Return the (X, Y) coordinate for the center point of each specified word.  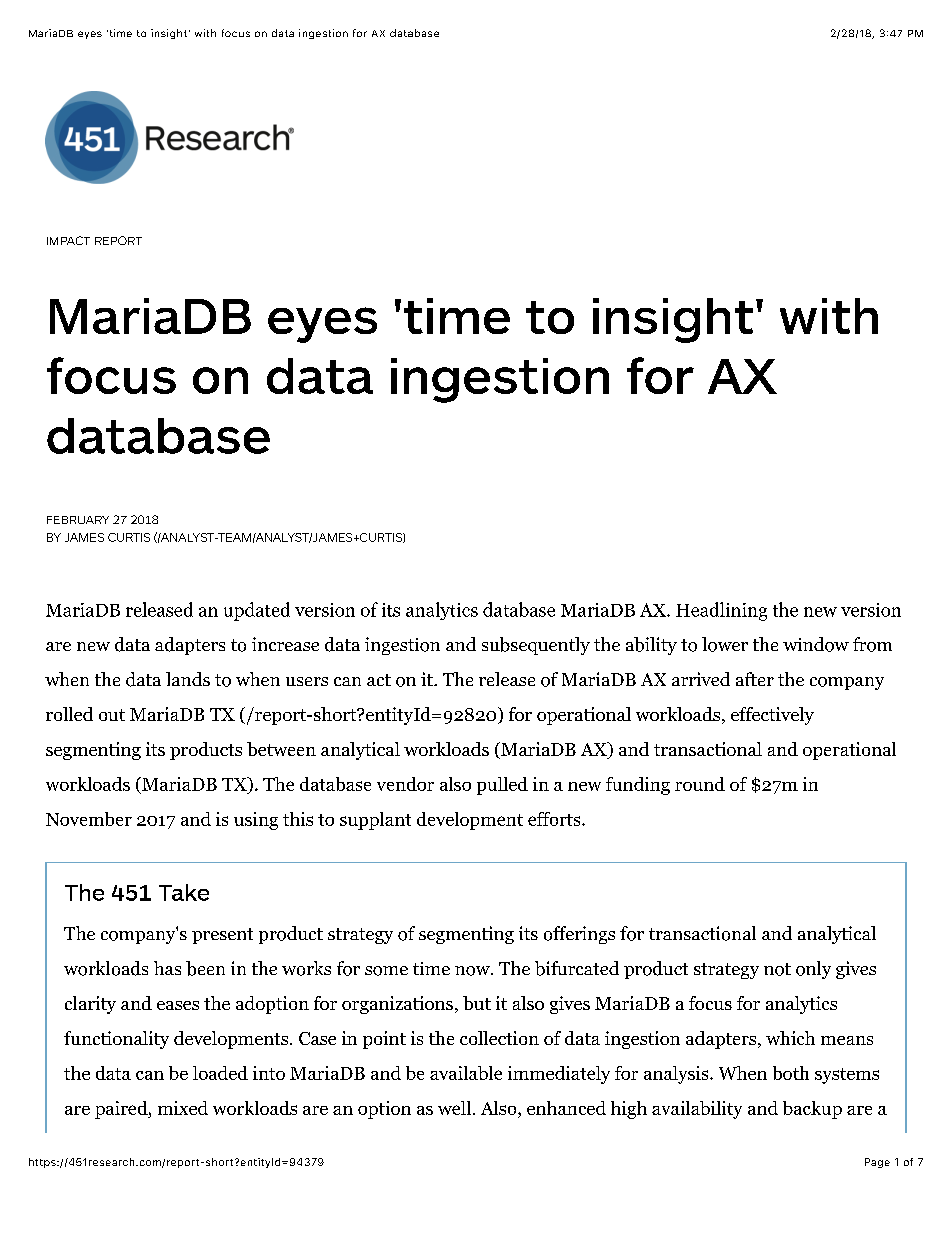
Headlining (721, 611)
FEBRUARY (78, 520)
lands (188, 679)
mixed (183, 1108)
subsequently (536, 646)
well (454, 1108)
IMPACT (68, 240)
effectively (772, 716)
